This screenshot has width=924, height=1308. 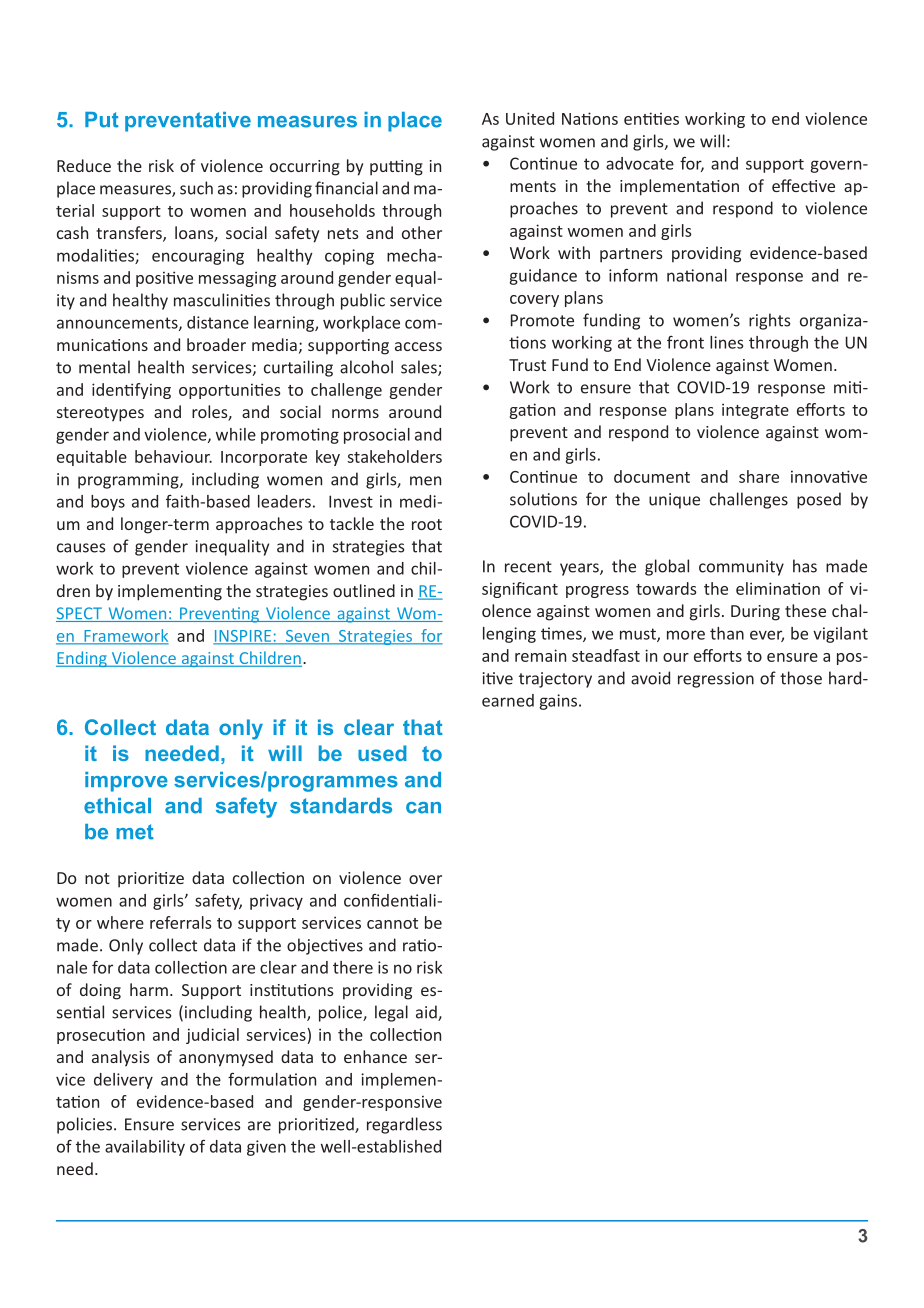 What do you see at coordinates (196, 188) in the screenshot?
I see `such` at bounding box center [196, 188].
